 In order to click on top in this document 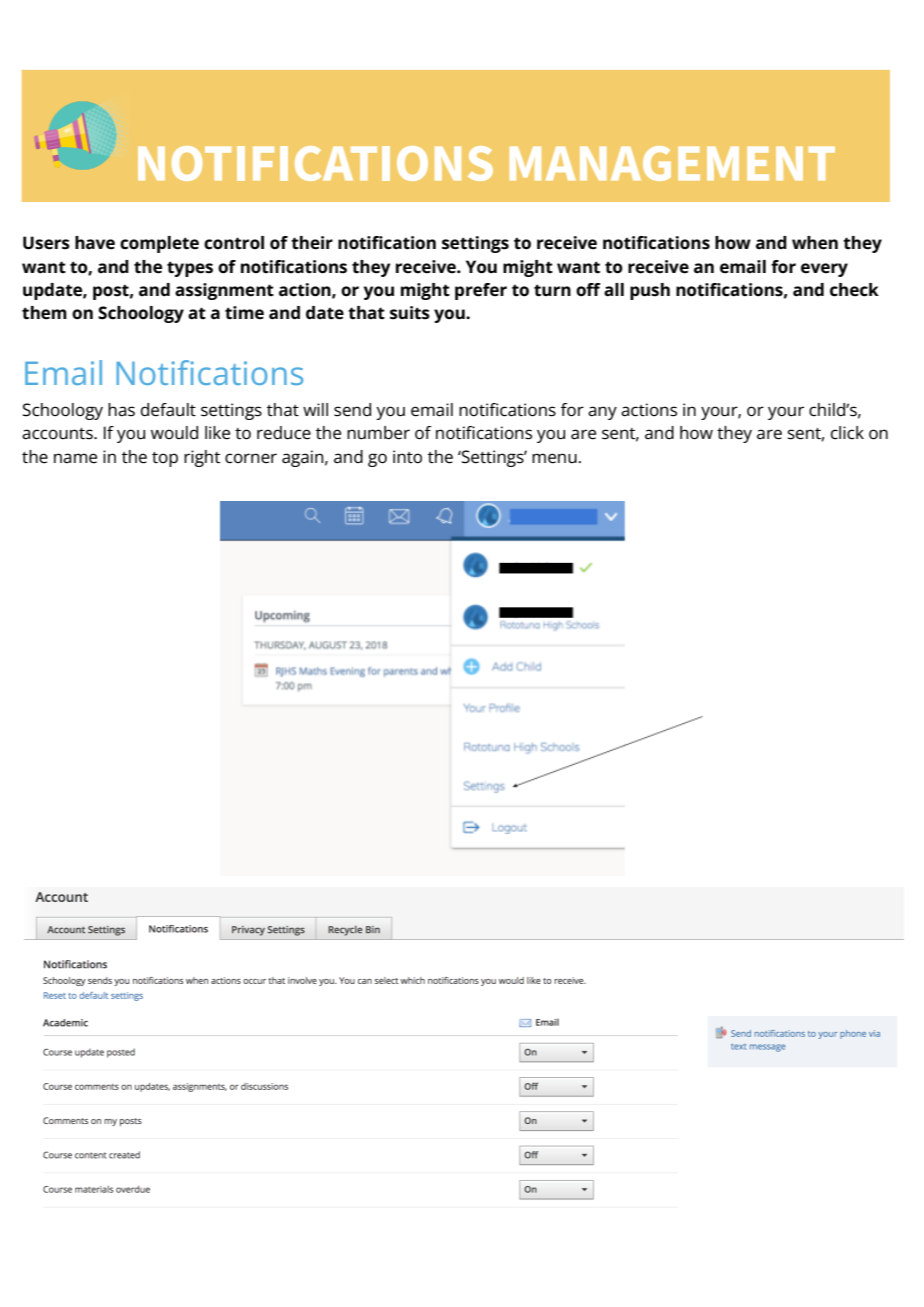, I will do `click(165, 459)`.
